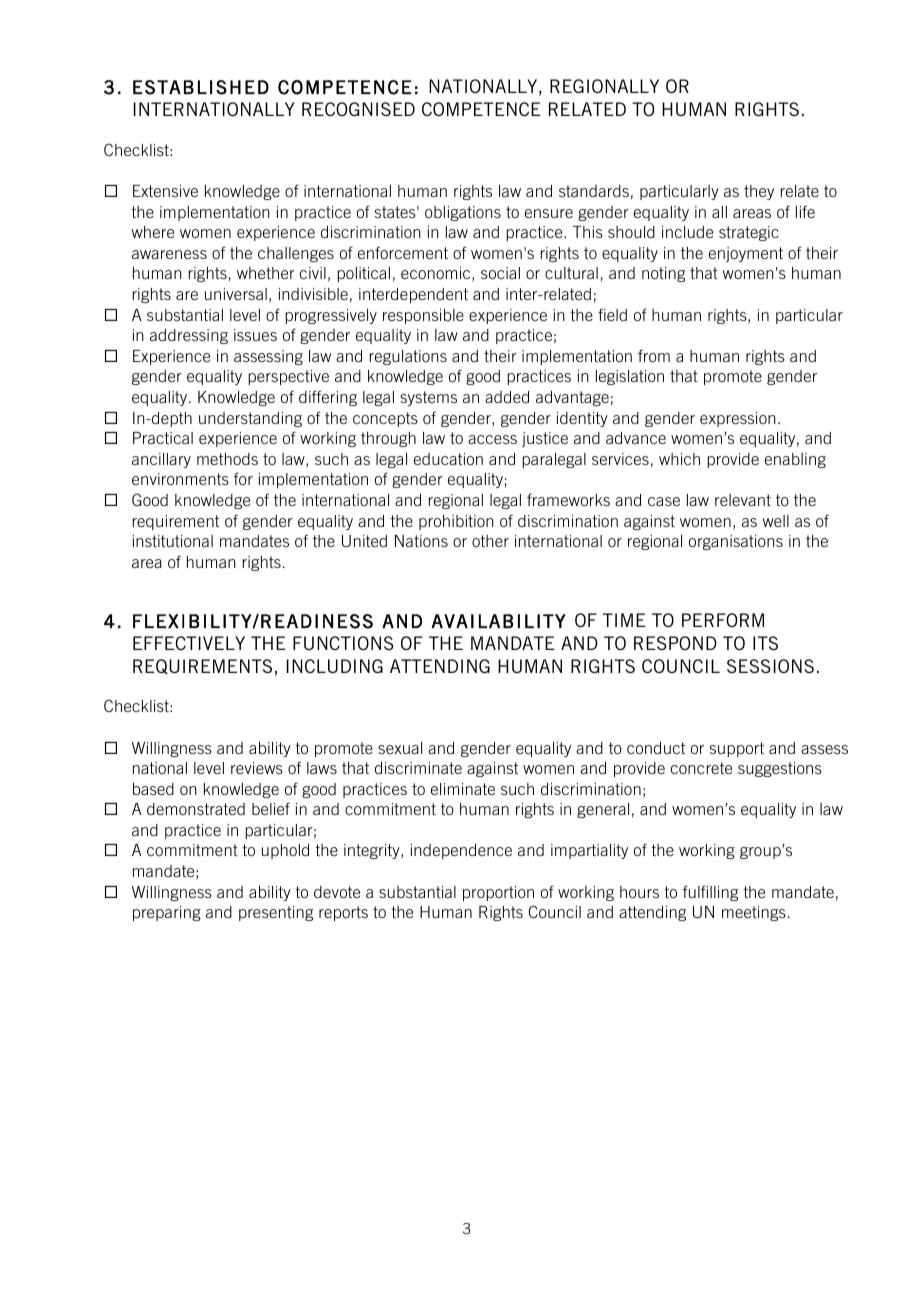 Image resolution: width=924 pixels, height=1308 pixels. I want to click on sexual, so click(400, 748).
